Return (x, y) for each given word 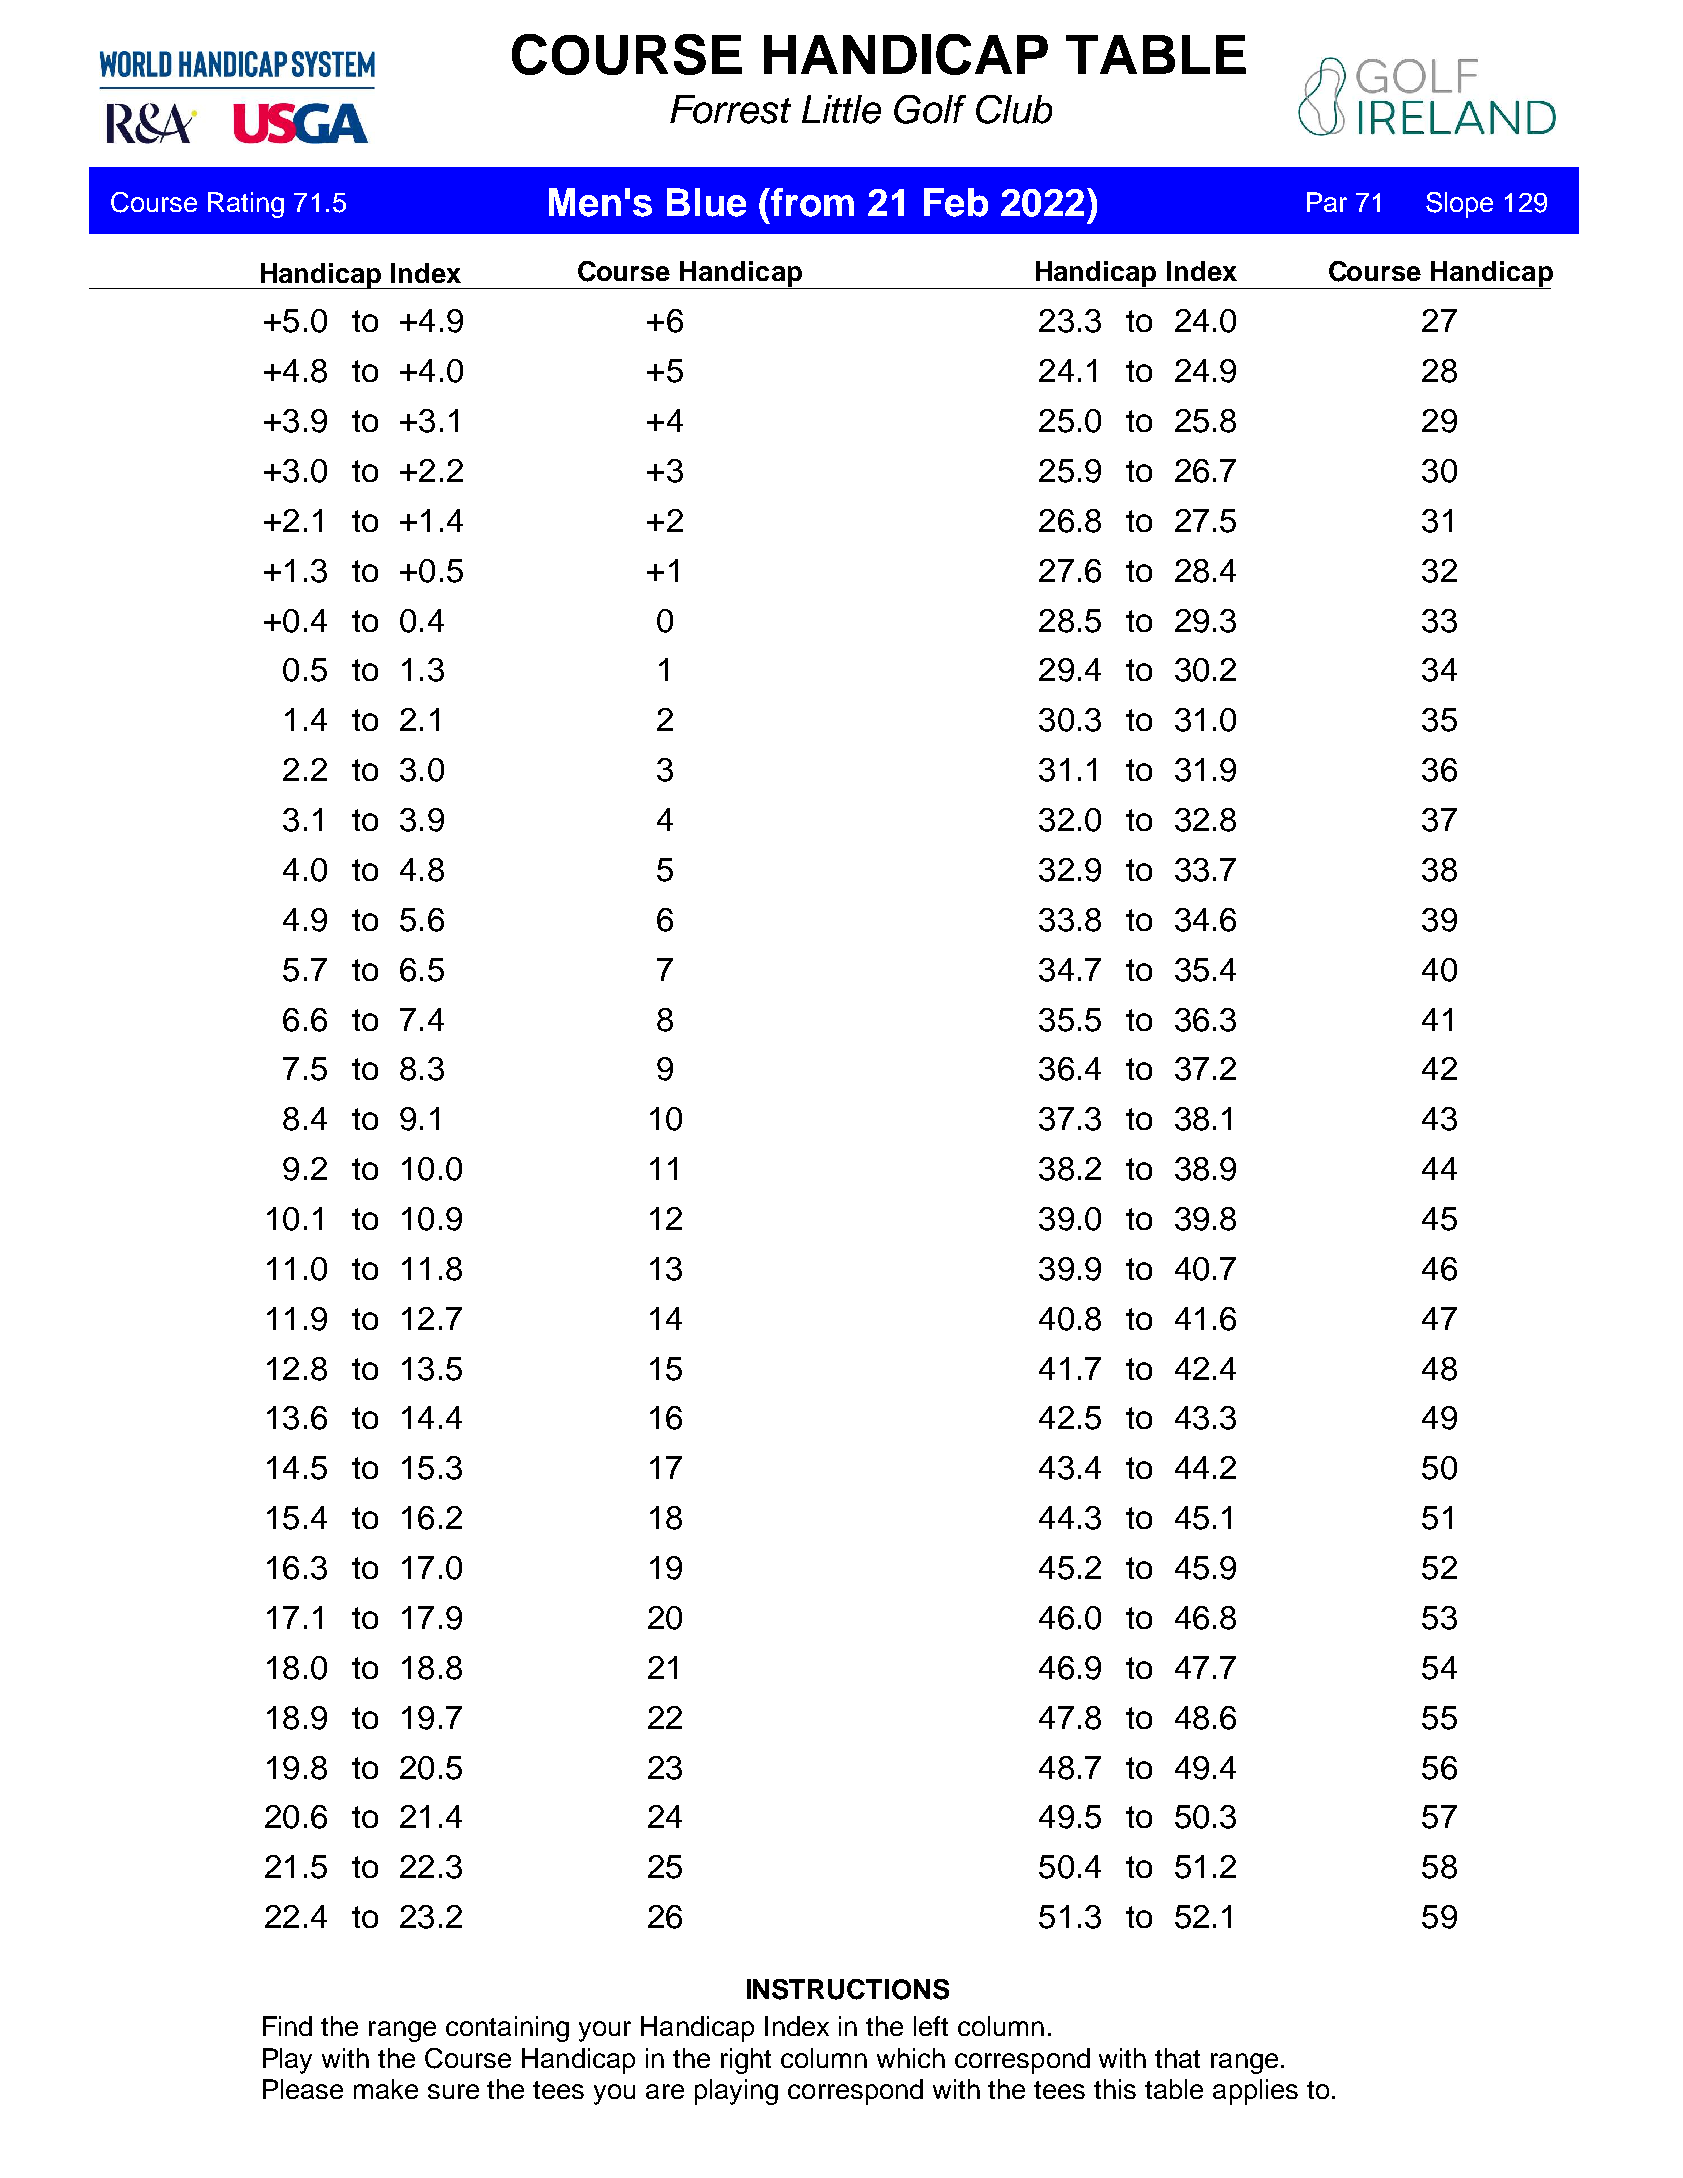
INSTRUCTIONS (848, 1989)
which (911, 2058)
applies (1255, 2092)
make (386, 2089)
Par (1327, 202)
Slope (1459, 205)
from (811, 202)
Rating (246, 205)
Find (287, 2026)
